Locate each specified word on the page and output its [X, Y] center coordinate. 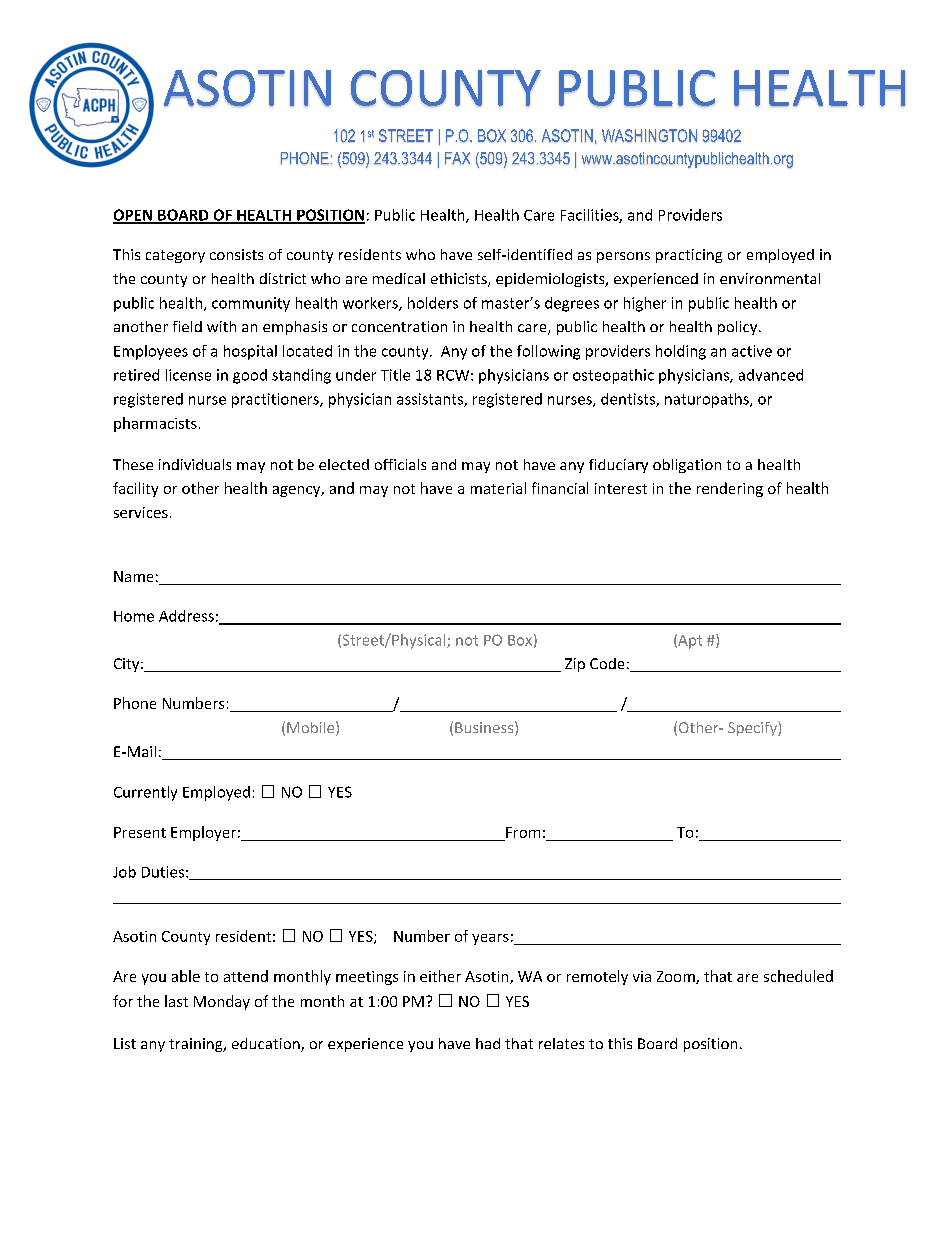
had [488, 1043]
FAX [457, 158]
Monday [222, 1002]
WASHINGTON [649, 135]
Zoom [677, 977]
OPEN [134, 216]
